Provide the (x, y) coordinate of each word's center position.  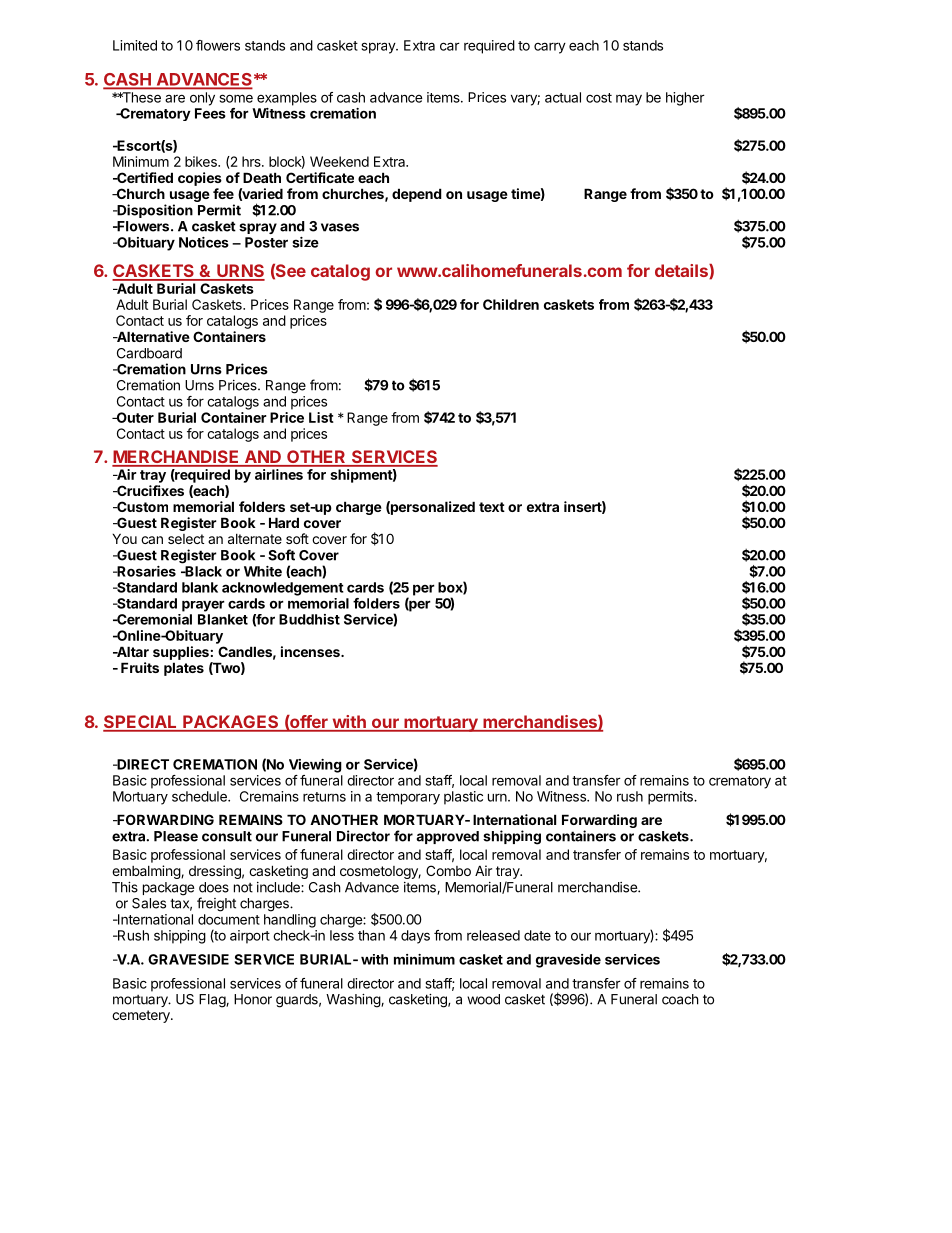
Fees (210, 113)
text (492, 507)
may (629, 100)
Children (511, 304)
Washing (354, 1001)
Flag (213, 1001)
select (186, 539)
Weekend (339, 161)
